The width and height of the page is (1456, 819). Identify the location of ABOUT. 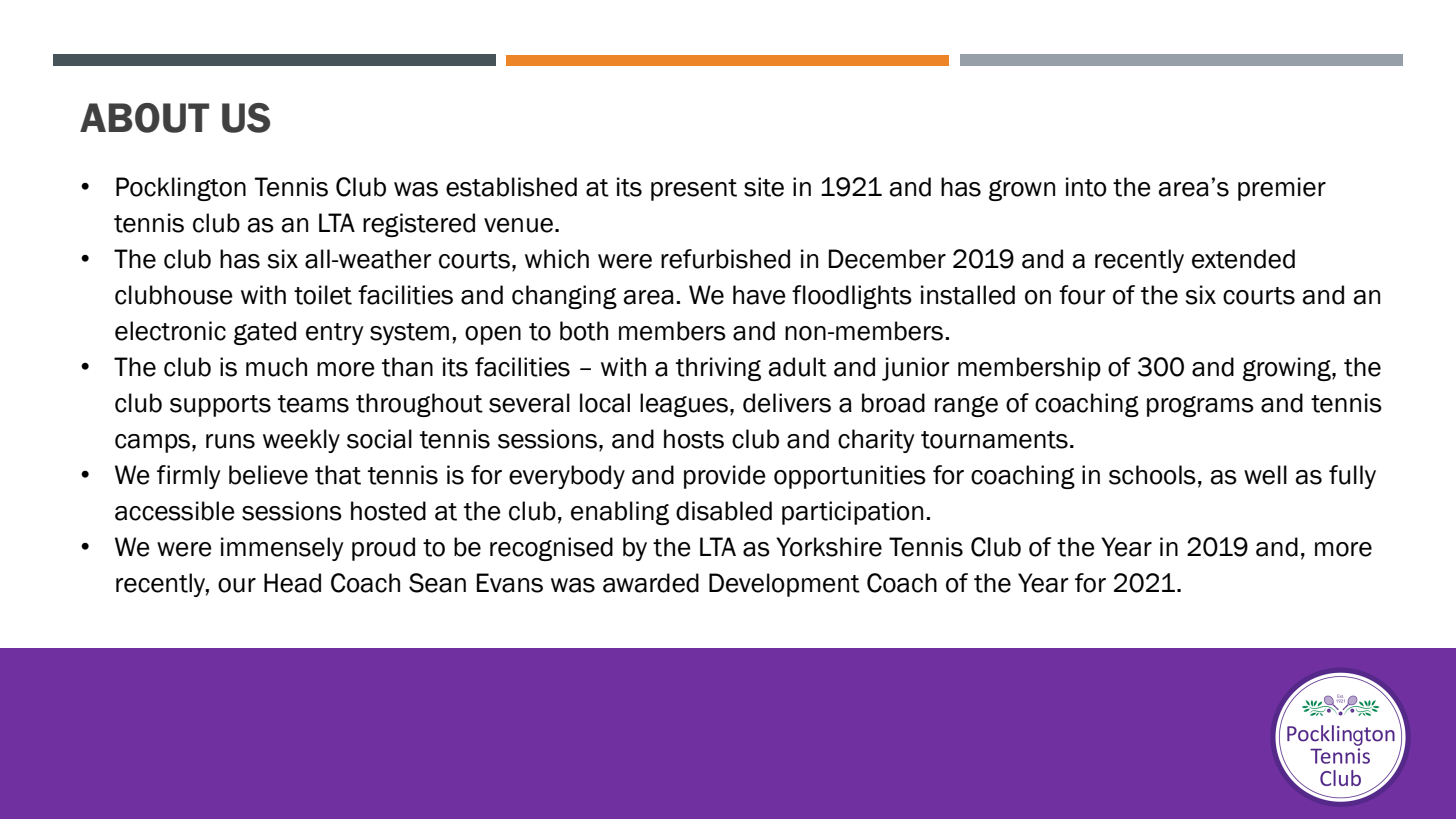
(144, 118).
